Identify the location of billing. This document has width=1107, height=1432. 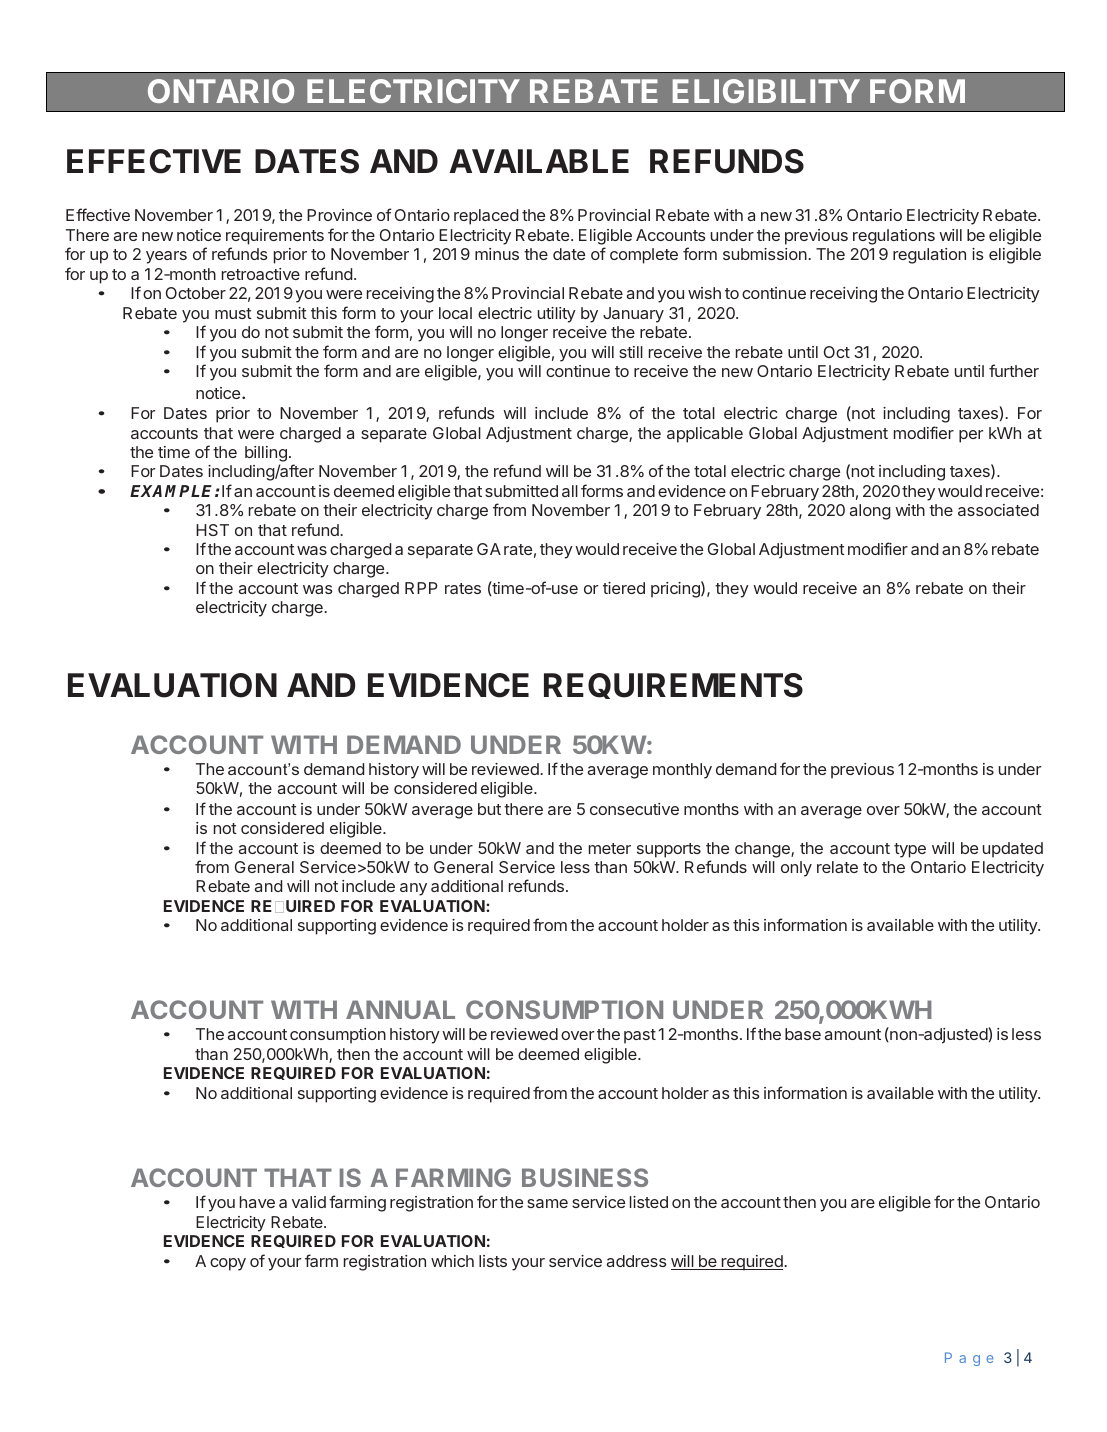
(266, 455).
